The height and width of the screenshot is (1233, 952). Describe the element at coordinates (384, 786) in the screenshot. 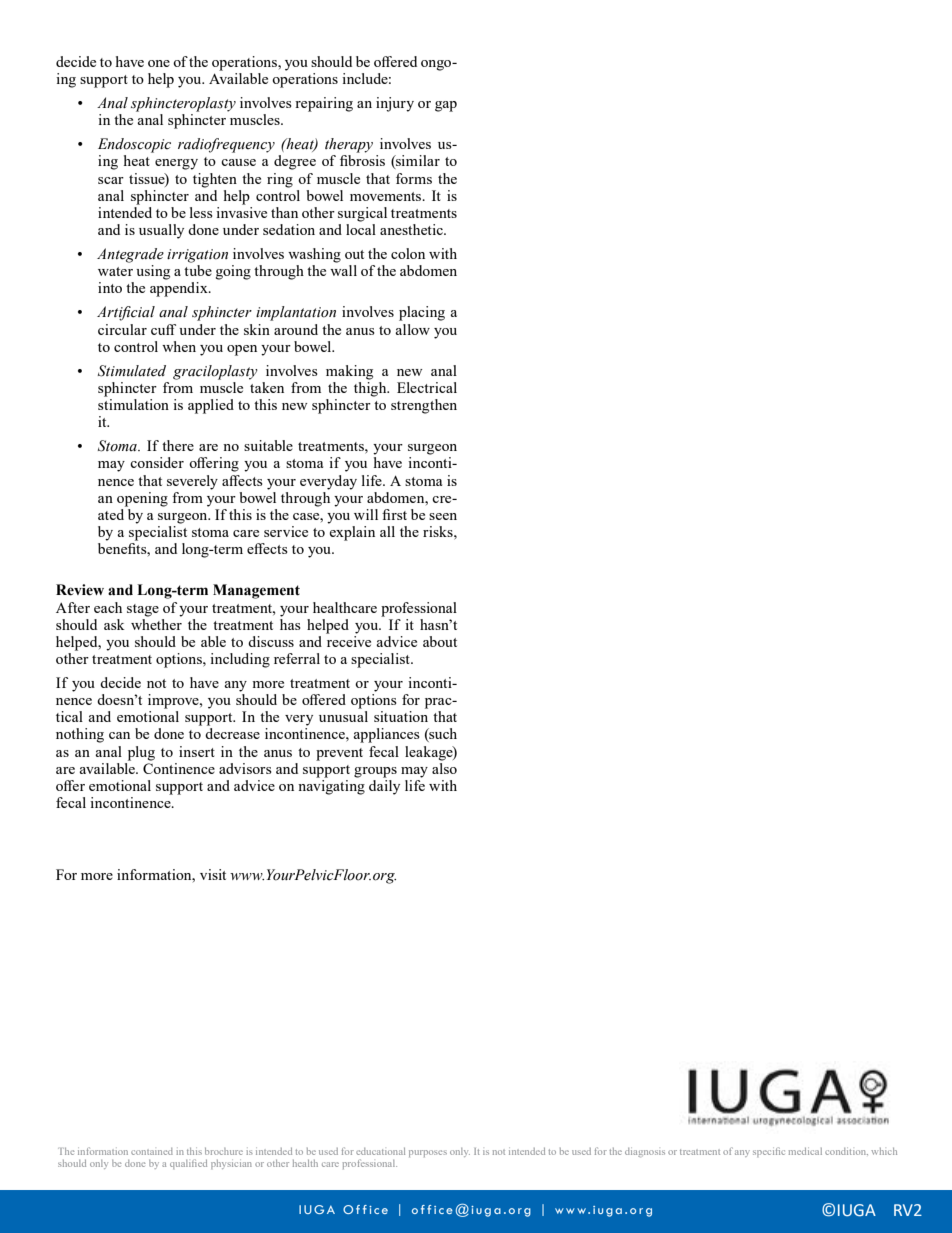

I see `daily` at that location.
